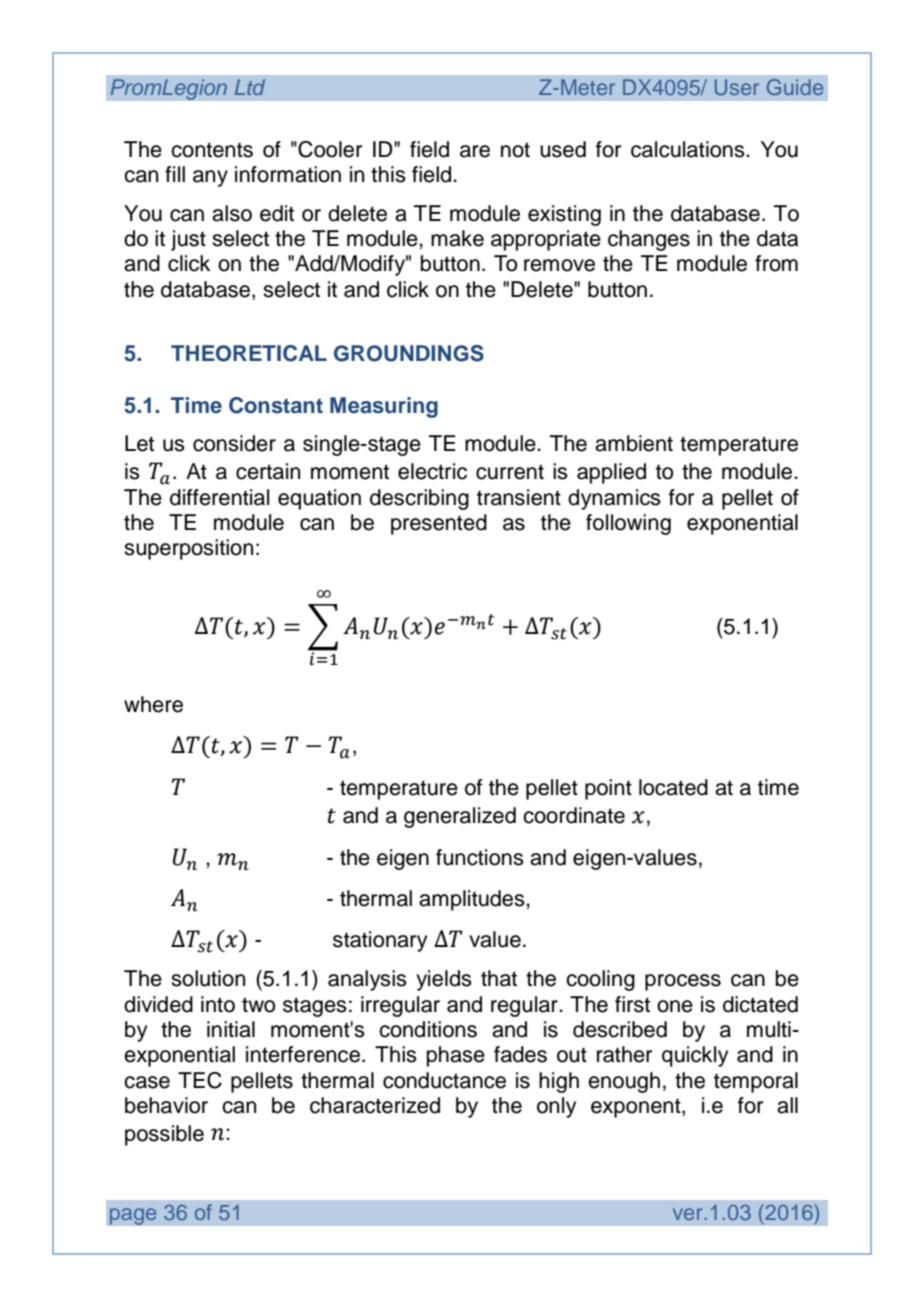 Image resolution: width=924 pixels, height=1307 pixels. I want to click on presented, so click(439, 524).
